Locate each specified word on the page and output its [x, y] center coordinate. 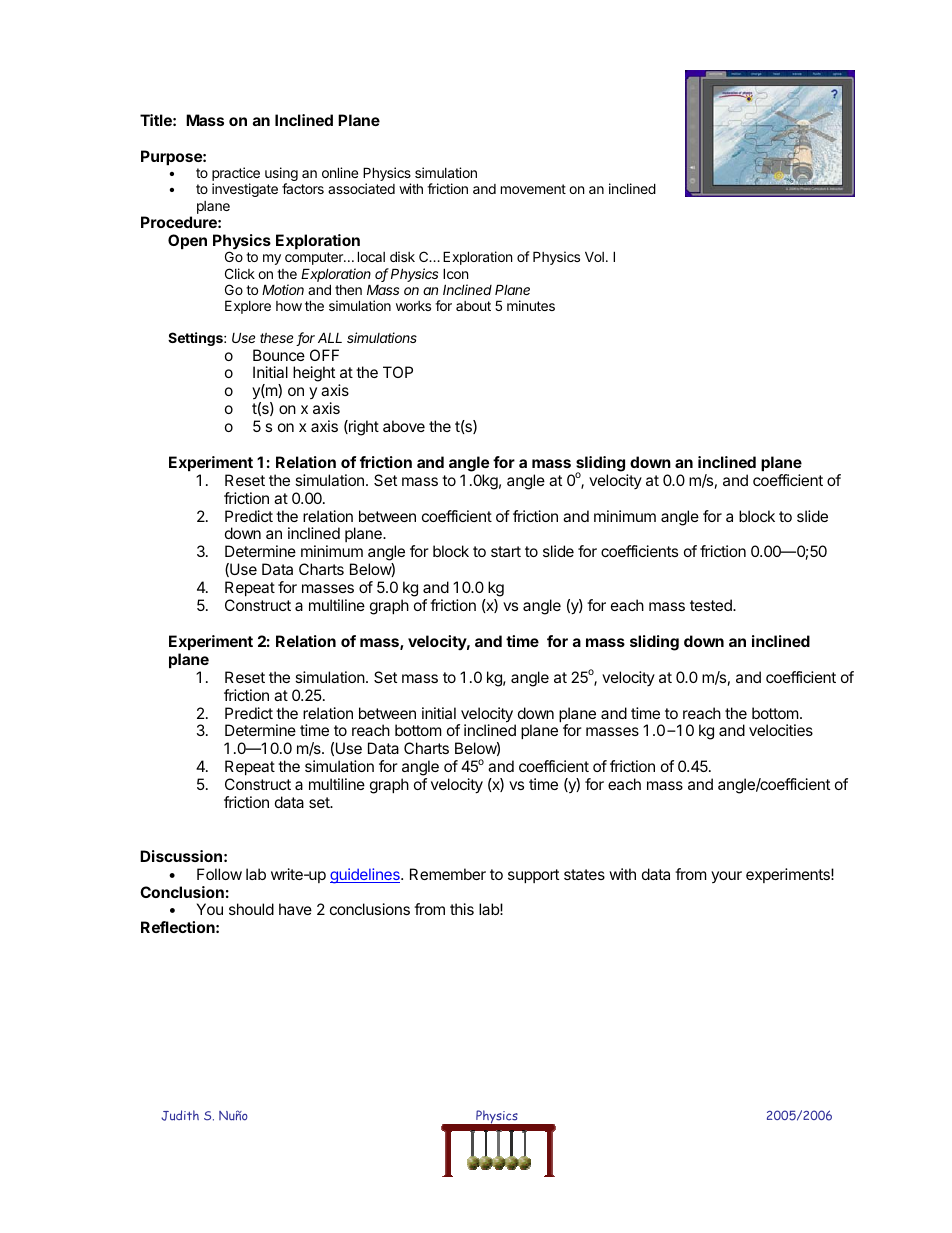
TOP [398, 372]
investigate [245, 190]
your [726, 877]
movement [533, 189]
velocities [781, 730]
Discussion [181, 856]
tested [712, 605]
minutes [531, 305]
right [363, 428]
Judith [180, 1115]
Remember [448, 874]
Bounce [279, 355]
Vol [594, 256]
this [462, 909]
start [506, 551]
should [251, 909]
